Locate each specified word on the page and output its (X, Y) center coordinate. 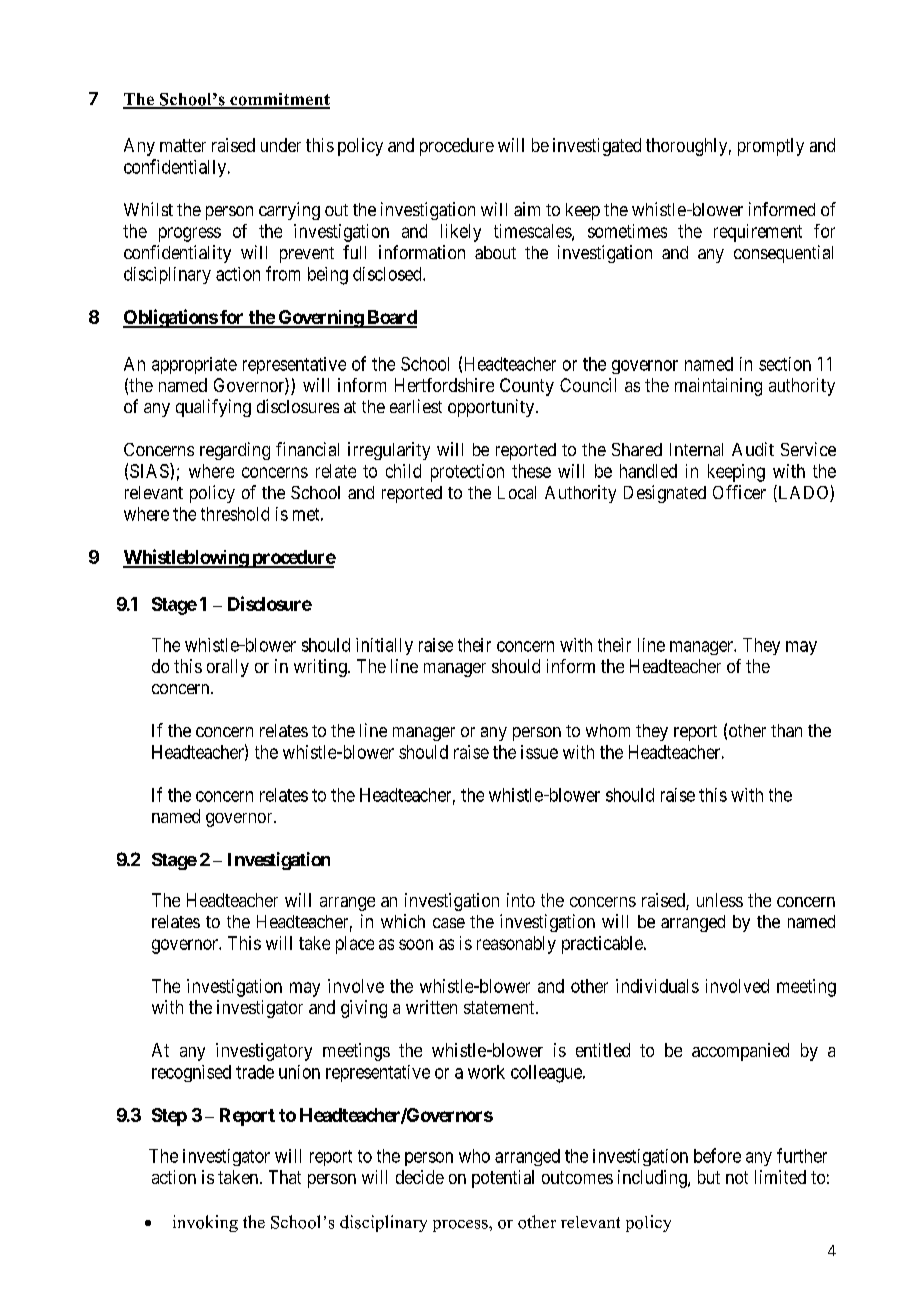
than (786, 730)
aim (527, 209)
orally (228, 668)
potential (503, 1179)
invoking (205, 1223)
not (737, 1177)
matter (183, 145)
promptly (771, 147)
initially (384, 646)
